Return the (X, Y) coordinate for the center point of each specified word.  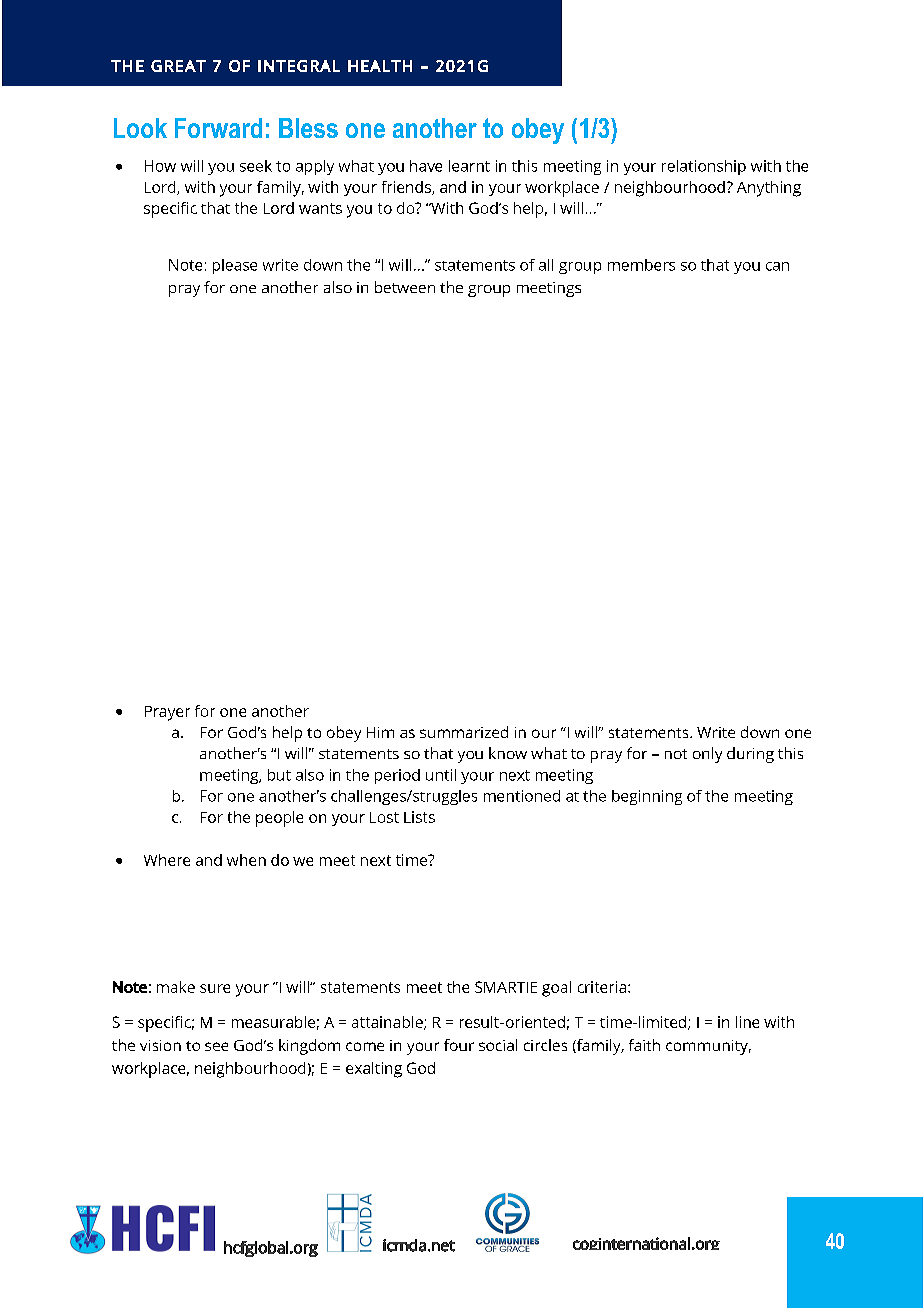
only (707, 755)
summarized (464, 732)
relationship (704, 167)
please (235, 266)
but (279, 775)
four (459, 1045)
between (405, 287)
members (641, 265)
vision (160, 1045)
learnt (469, 166)
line (747, 1022)
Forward (218, 128)
